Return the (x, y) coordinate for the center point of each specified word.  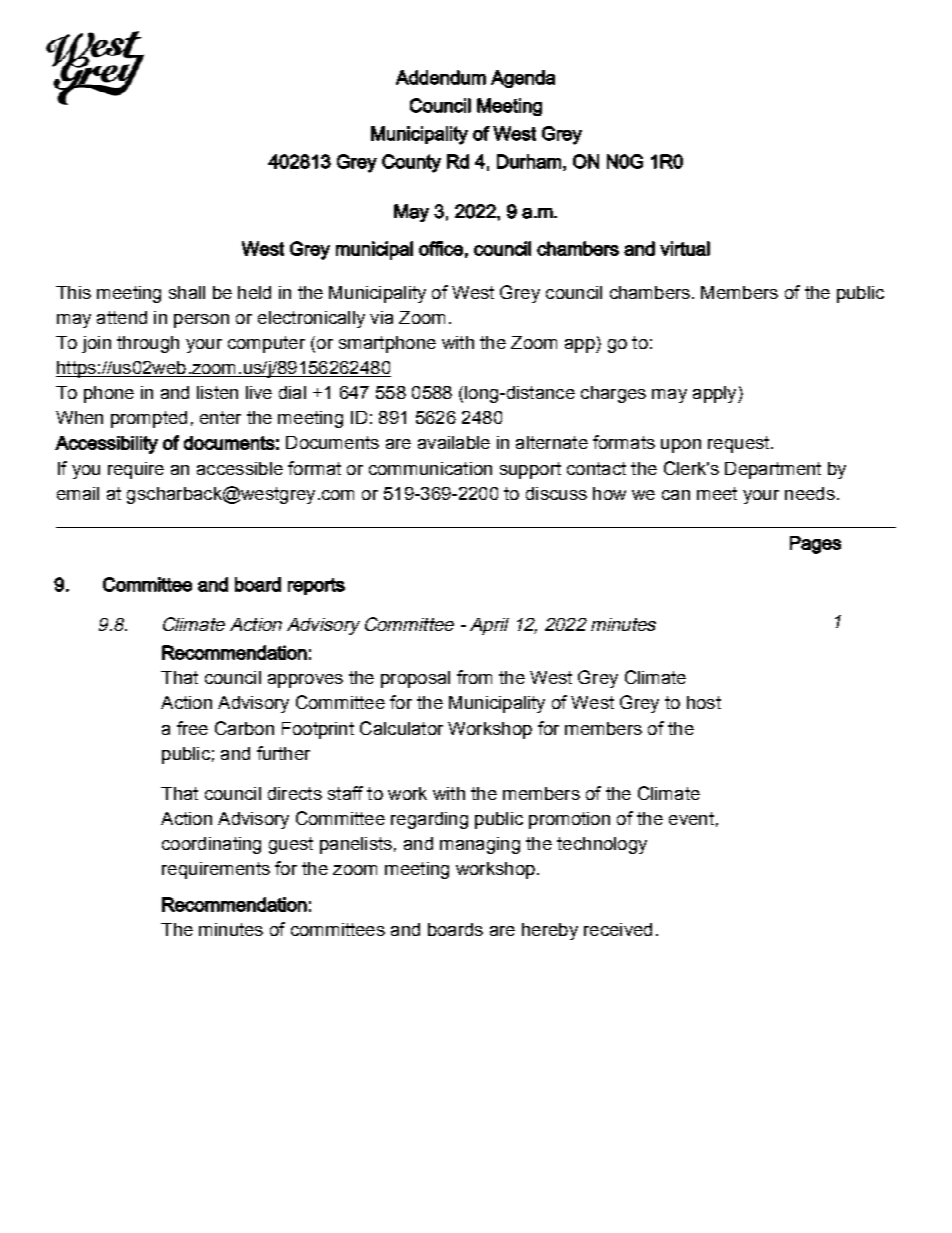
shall (187, 292)
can (676, 495)
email (78, 493)
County (411, 163)
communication (430, 468)
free (192, 728)
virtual (685, 248)
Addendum (441, 77)
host (704, 702)
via (381, 317)
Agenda (523, 79)
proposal (415, 679)
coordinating (211, 845)
